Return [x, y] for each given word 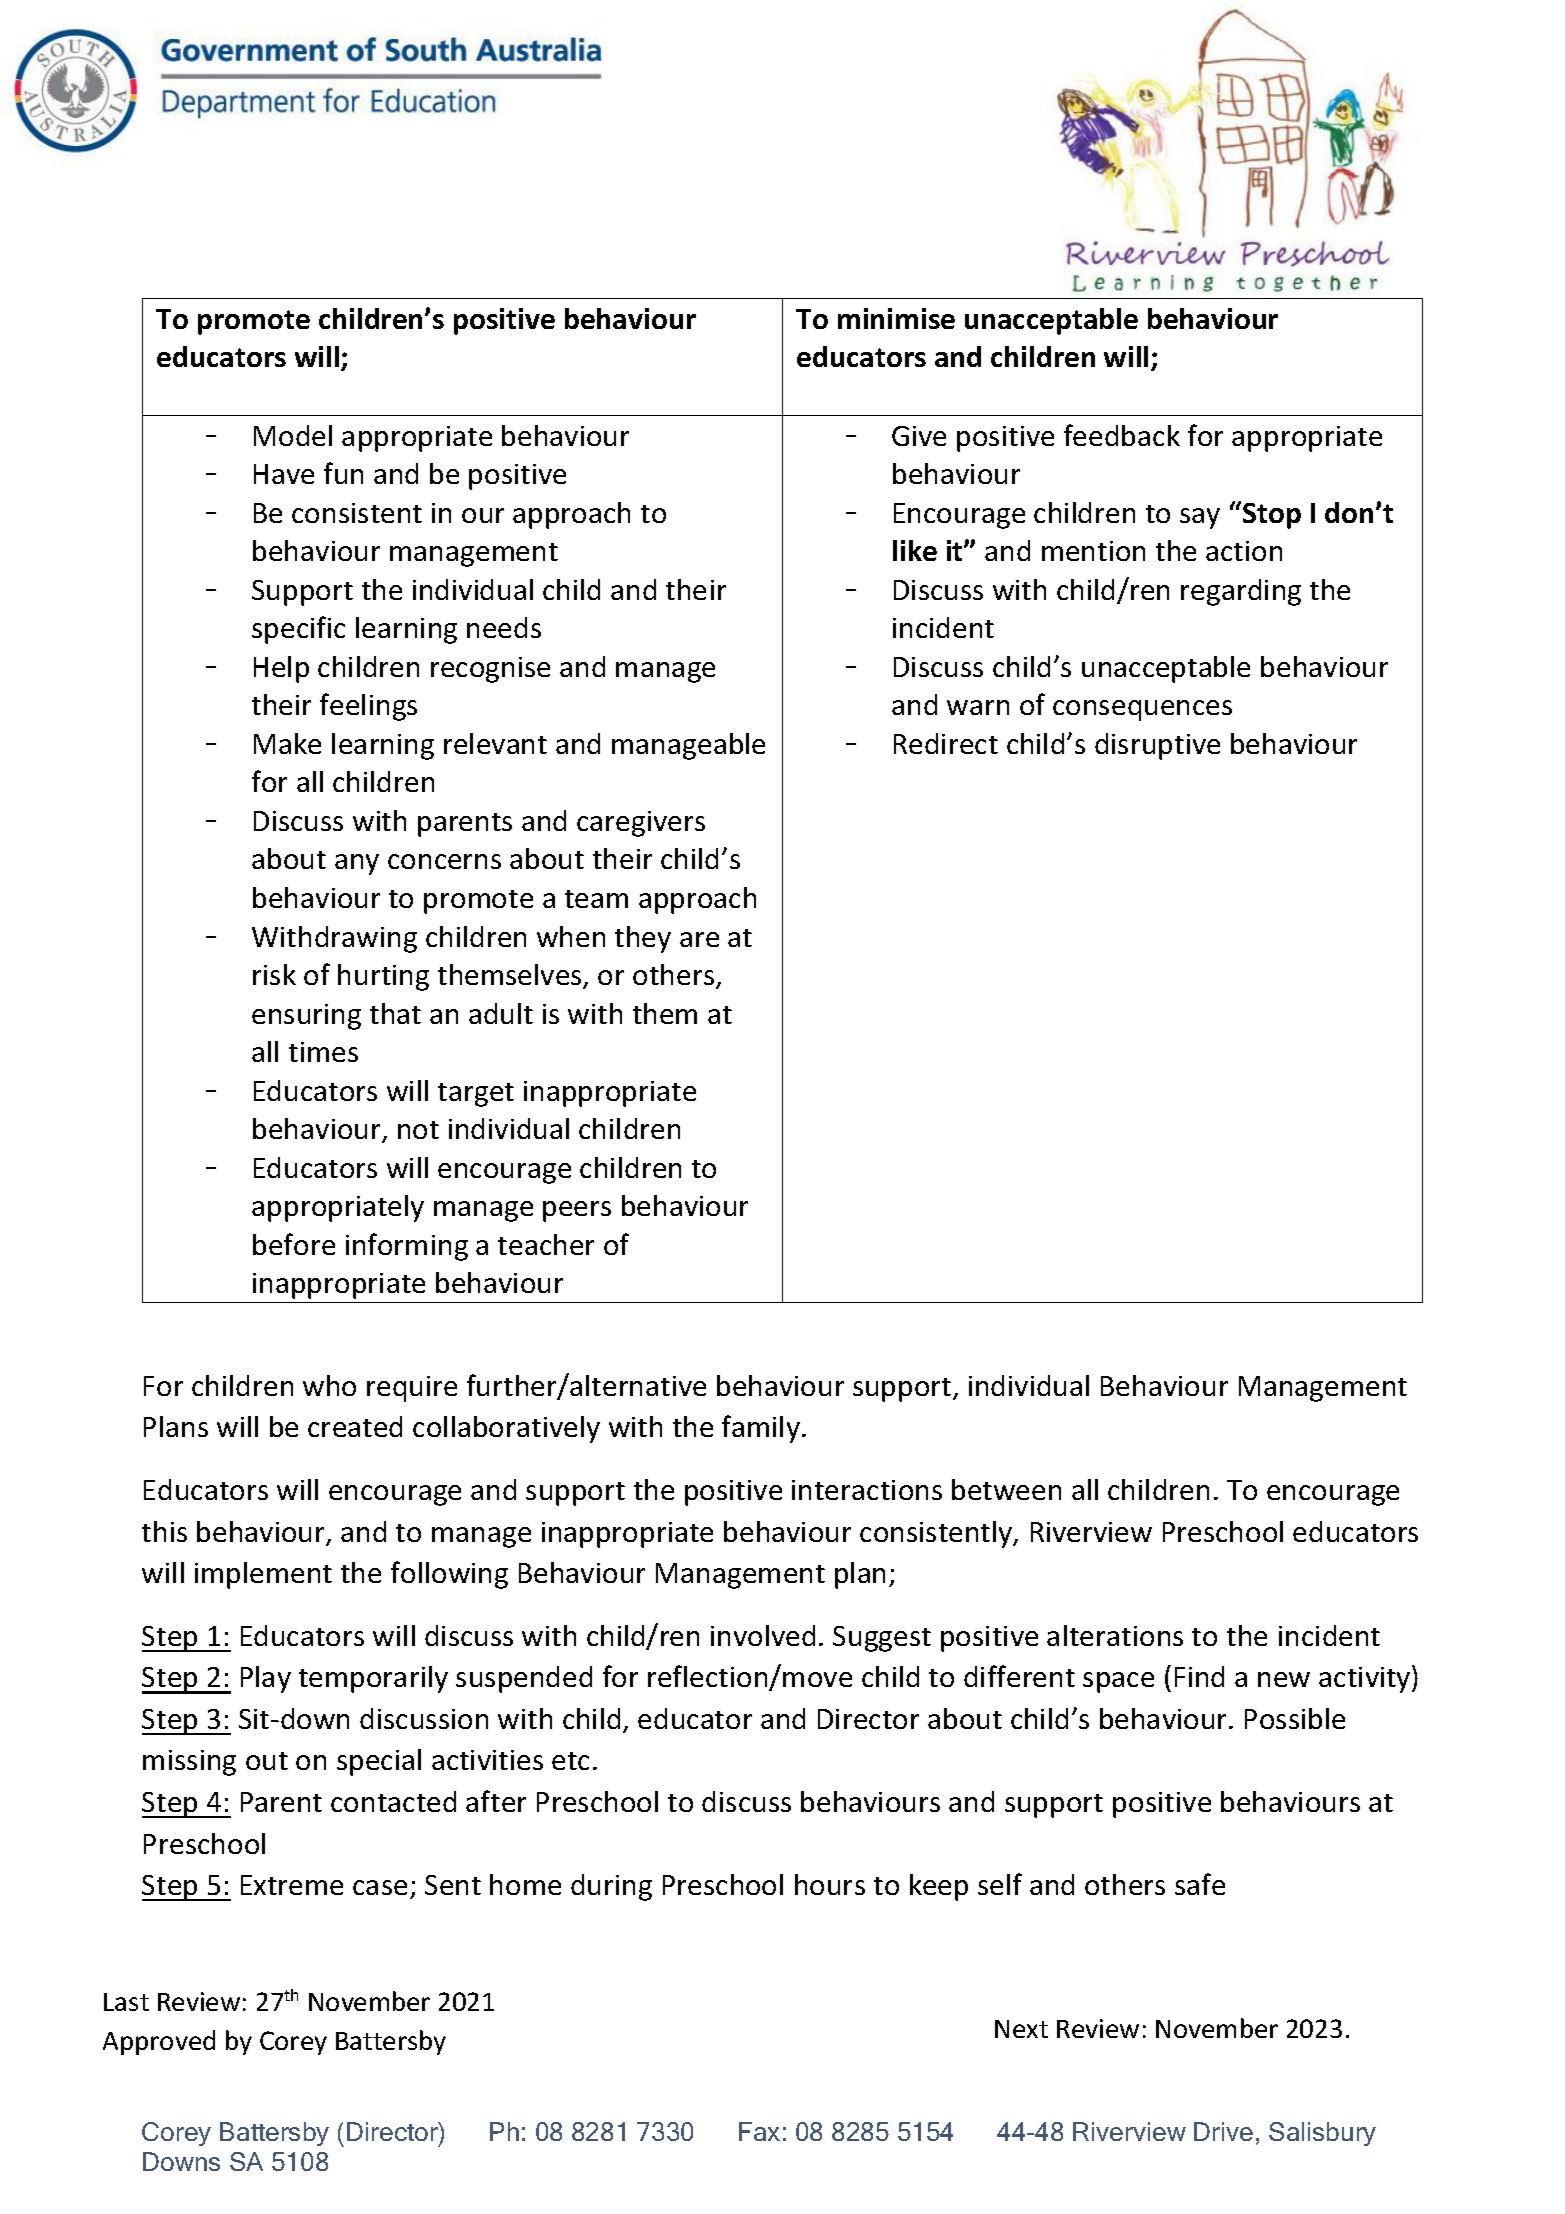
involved [763, 1635]
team [596, 899]
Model [293, 435]
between [1006, 1489]
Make [287, 743]
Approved [159, 2042]
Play [266, 1679]
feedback [1122, 435]
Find [1199, 1676]
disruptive [1157, 746]
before [294, 1244]
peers [577, 1211]
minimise [896, 318]
